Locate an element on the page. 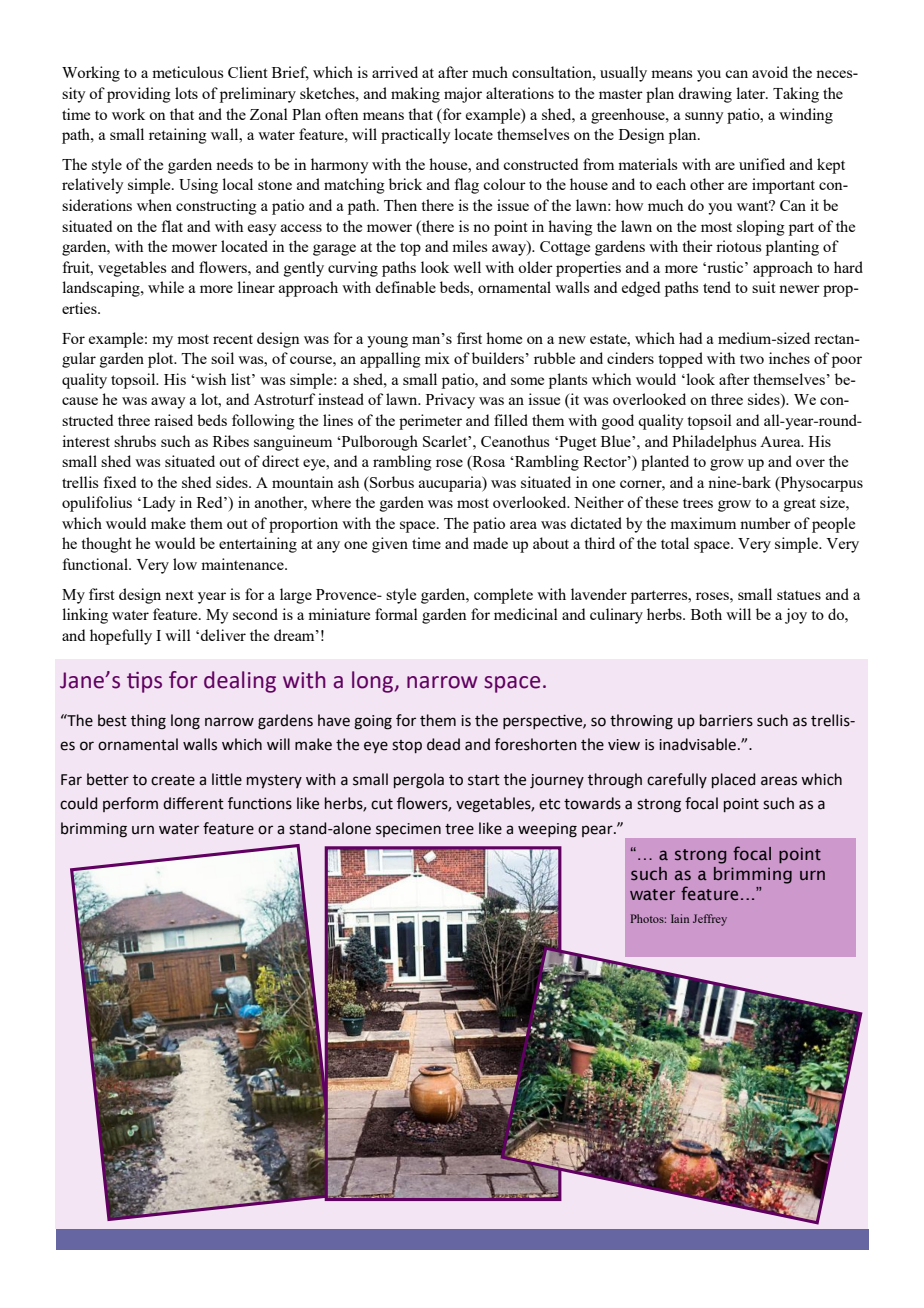 The width and height of the document is (924, 1308). Sorbus is located at coordinates (391, 482).
